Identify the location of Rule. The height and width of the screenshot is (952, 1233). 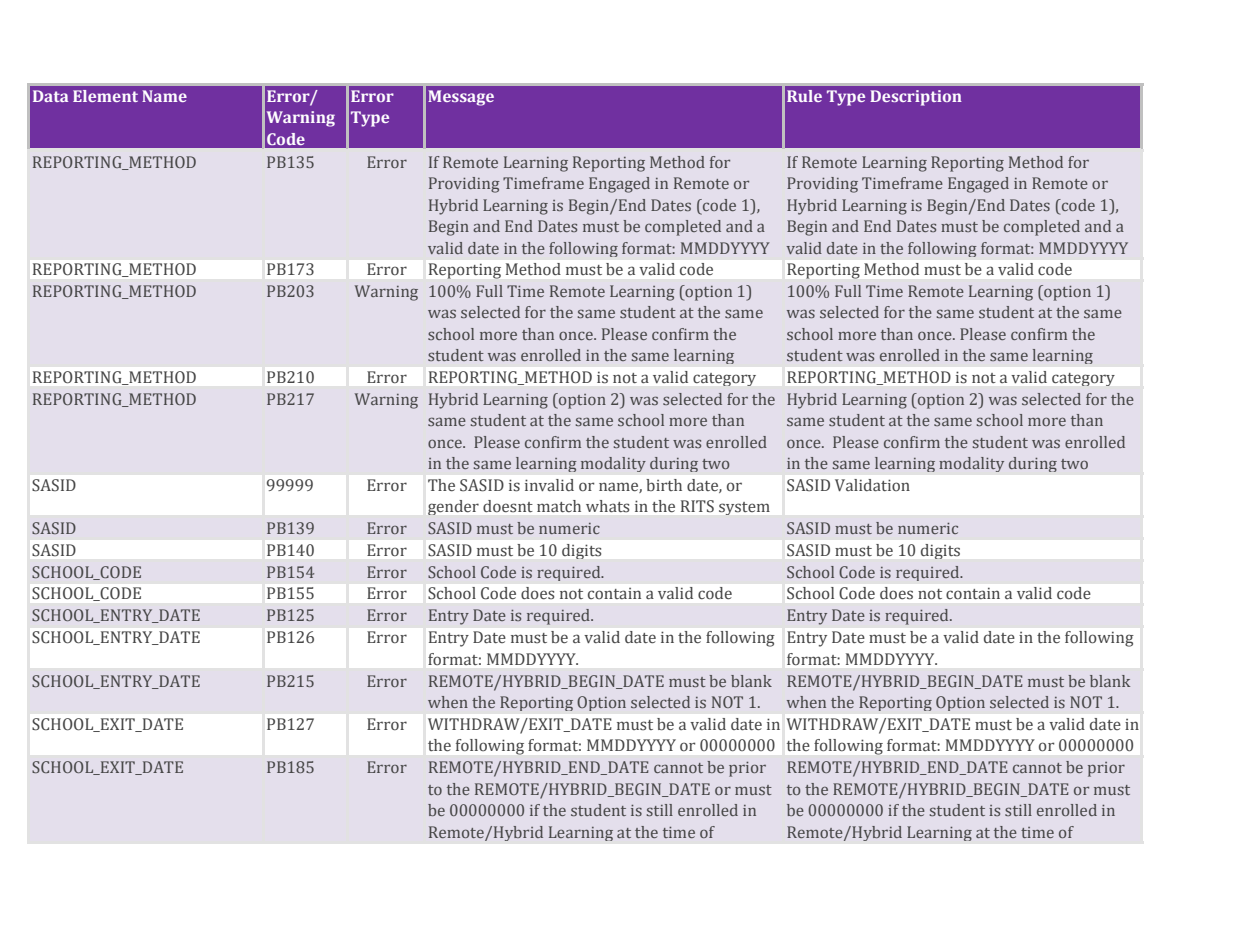
(804, 96).
